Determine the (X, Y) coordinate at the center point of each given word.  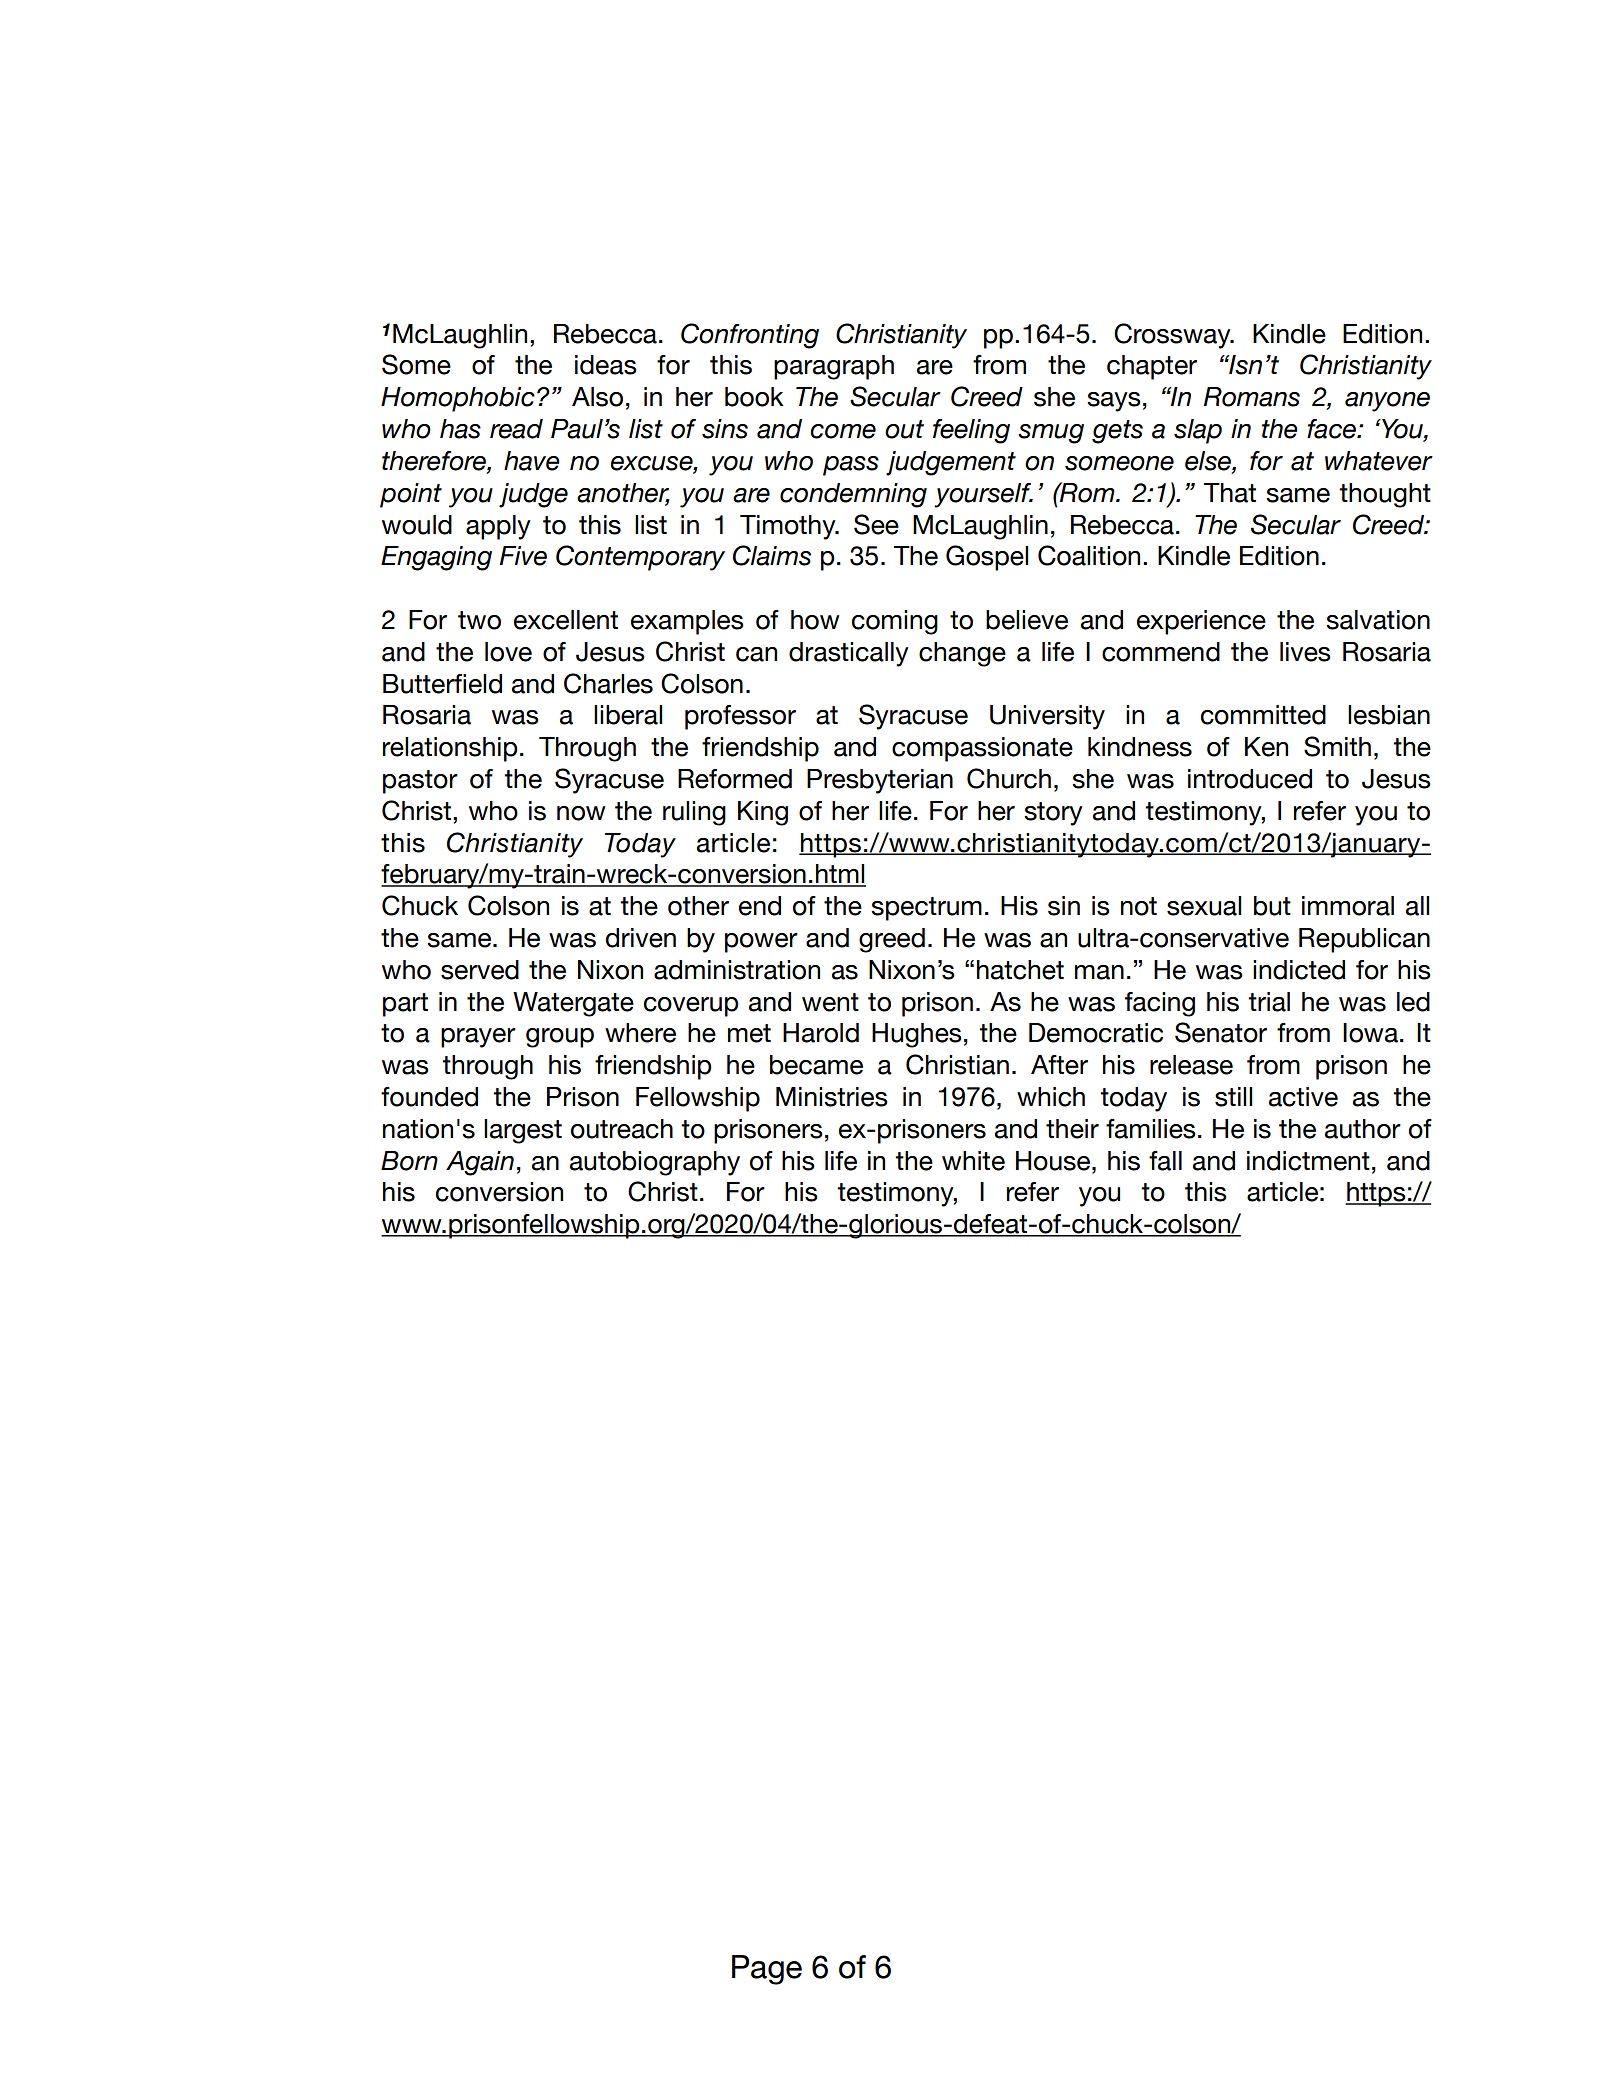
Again (480, 1163)
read (516, 429)
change (962, 654)
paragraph (834, 367)
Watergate (573, 1004)
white (973, 1161)
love (508, 652)
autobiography (655, 1163)
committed (1263, 715)
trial (1269, 1002)
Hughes (917, 1035)
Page (767, 1970)
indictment (1308, 1161)
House (1053, 1161)
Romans (1252, 397)
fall (1165, 1161)
